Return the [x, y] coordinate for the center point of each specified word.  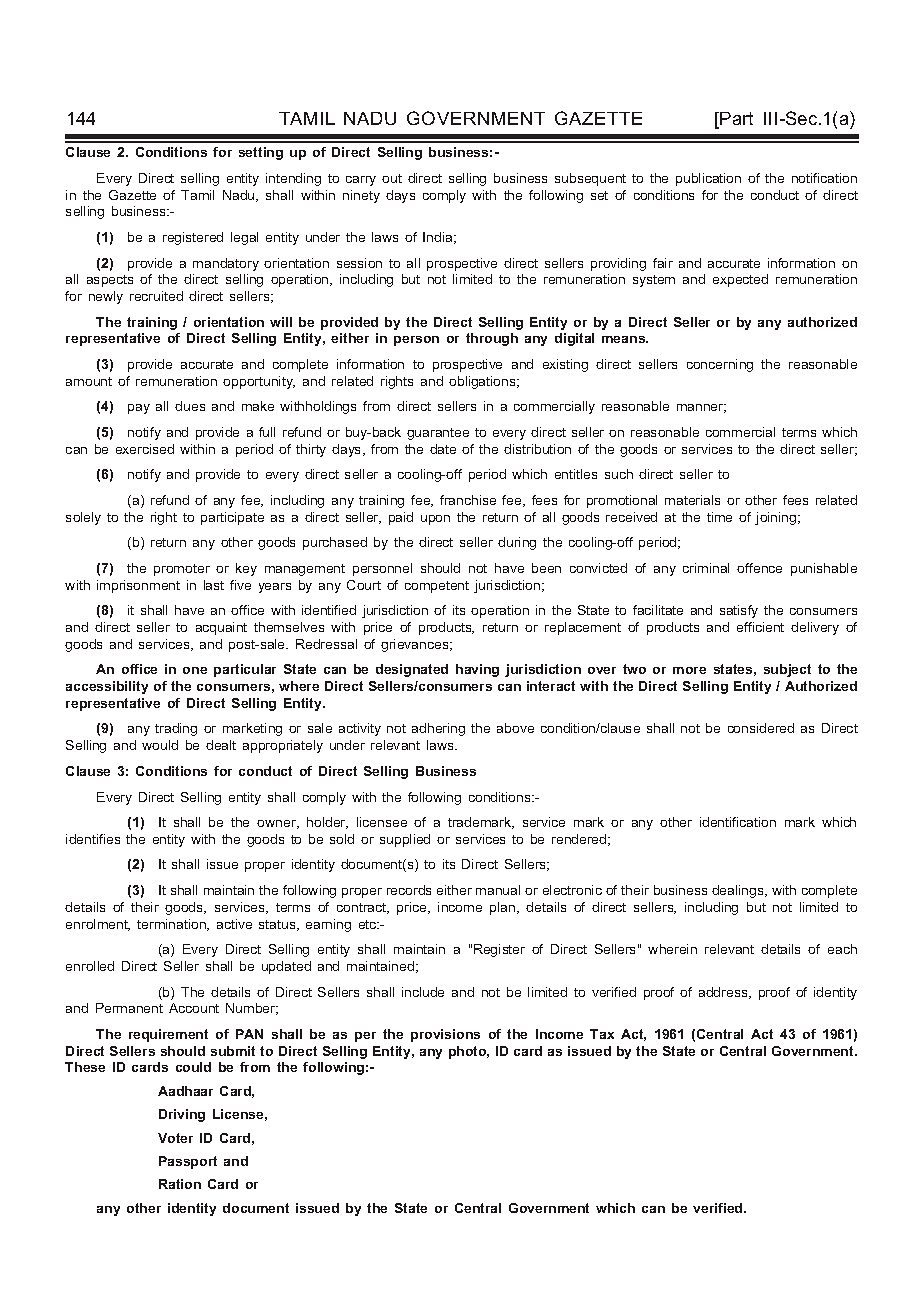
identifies [93, 839]
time [719, 517]
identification [738, 822]
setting [261, 153]
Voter [175, 1138]
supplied [405, 840]
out [392, 178]
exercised [145, 449]
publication [708, 179]
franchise [468, 500]
